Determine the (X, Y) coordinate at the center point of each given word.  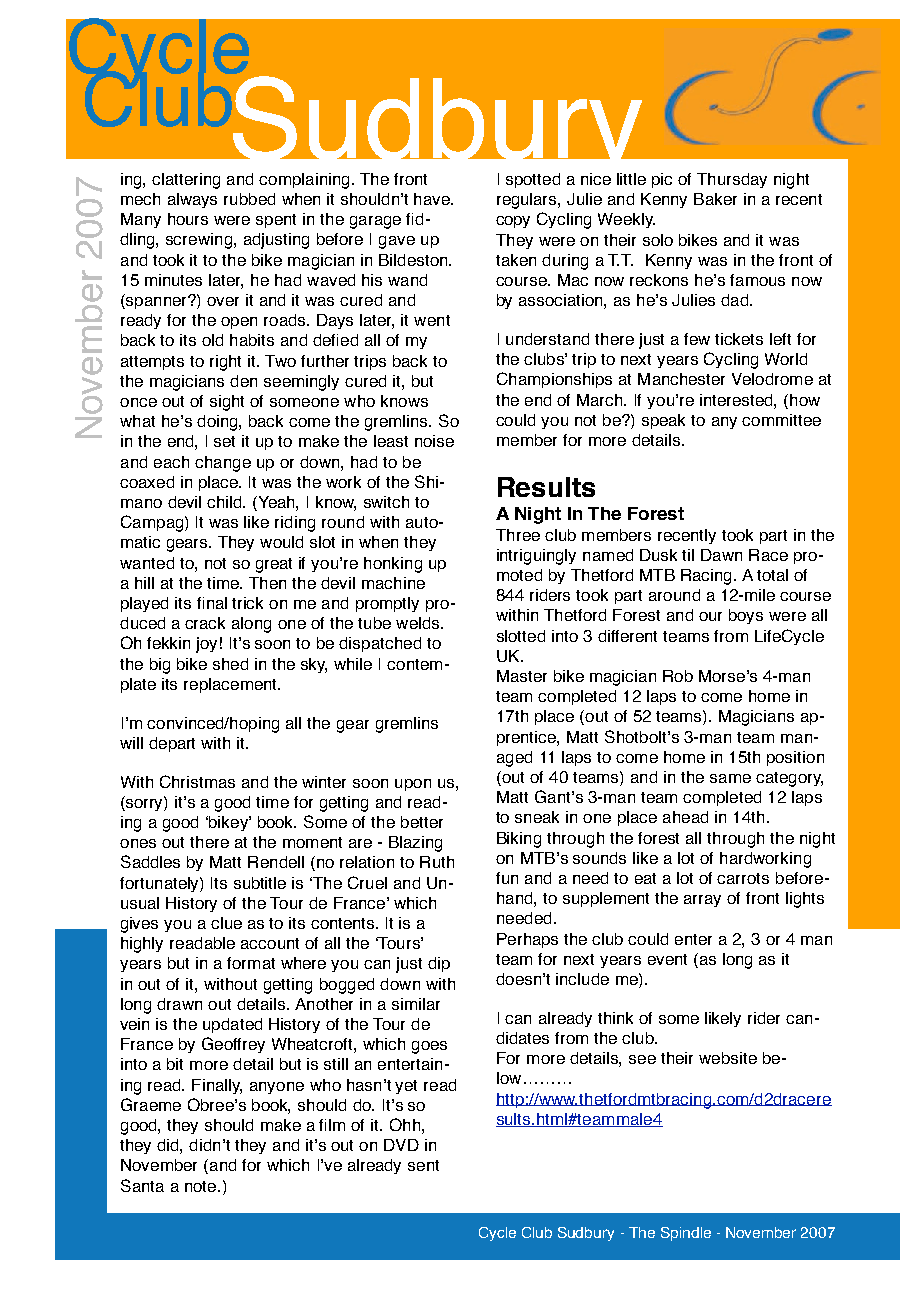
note (202, 1186)
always (192, 200)
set (224, 441)
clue (226, 923)
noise (434, 441)
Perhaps (527, 940)
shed (230, 664)
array (702, 901)
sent (423, 1165)
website (728, 1058)
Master (522, 676)
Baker (715, 199)
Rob (678, 676)
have (433, 199)
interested (737, 400)
